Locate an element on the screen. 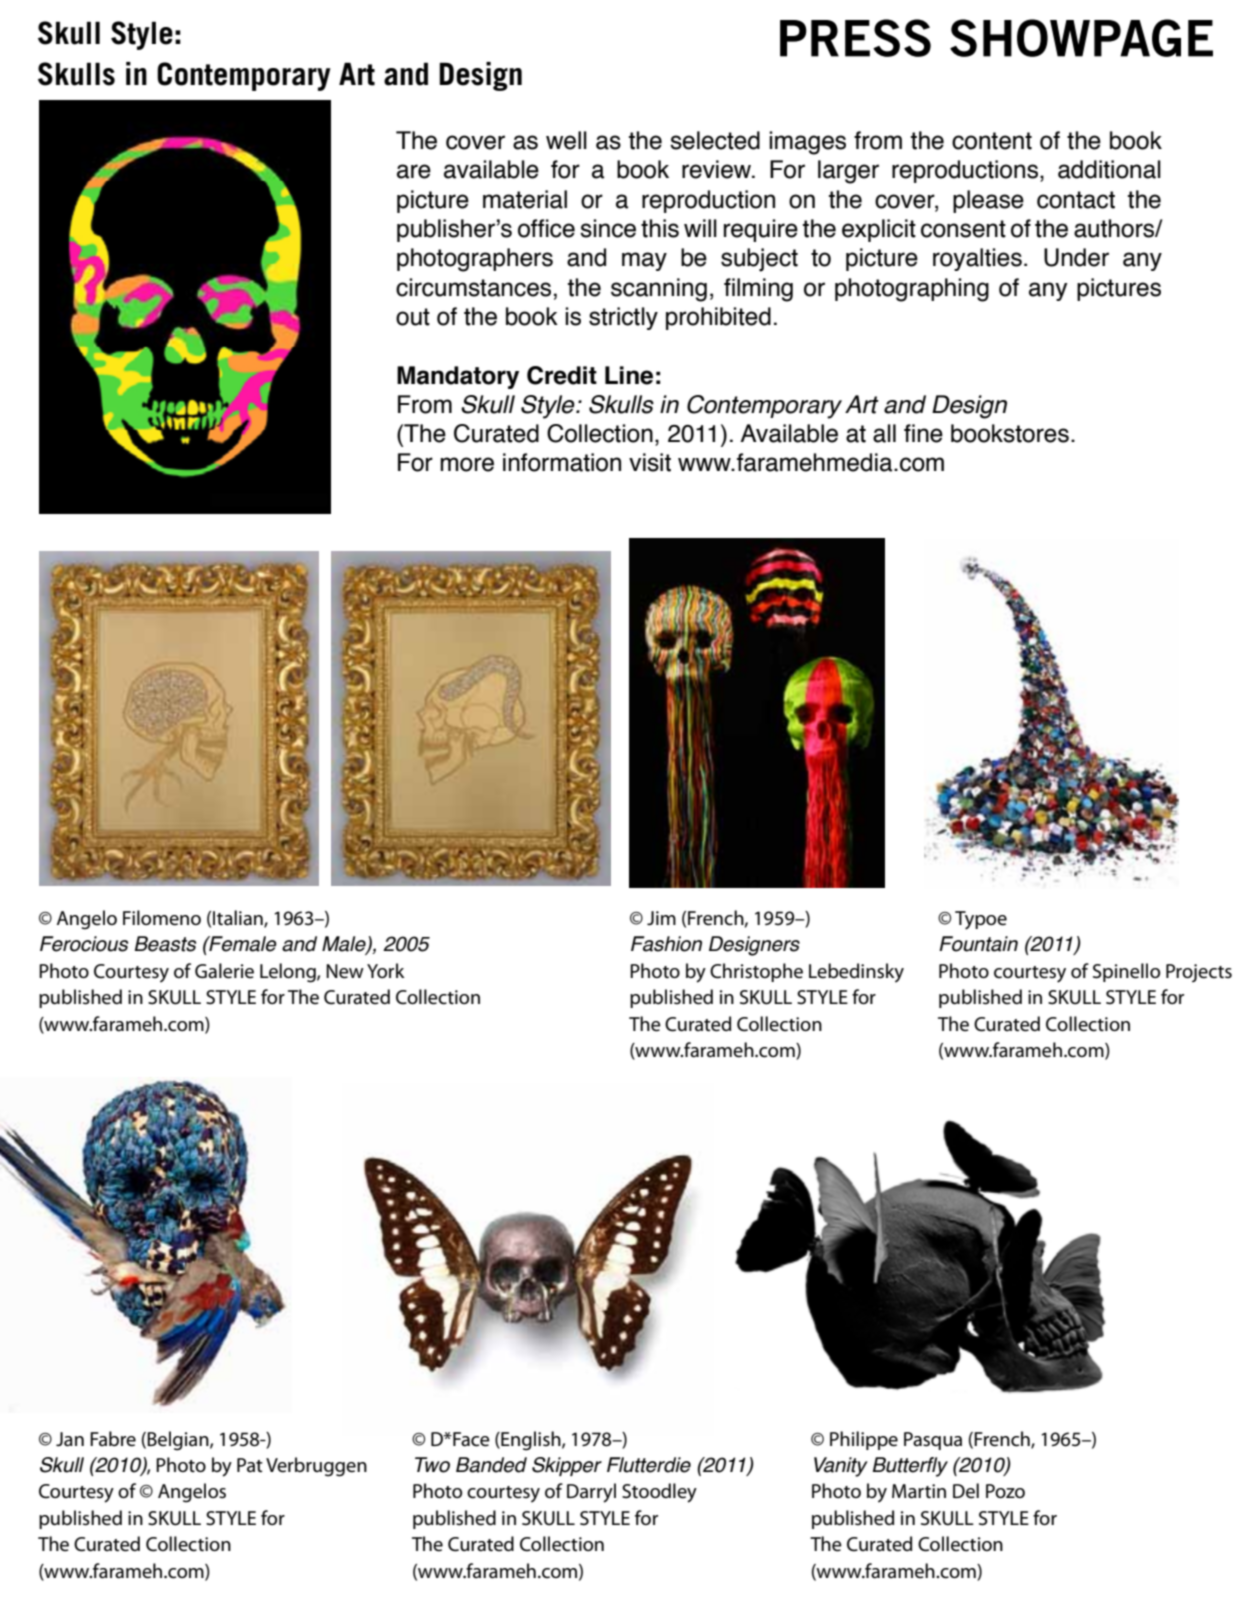 The image size is (1245, 1611). content is located at coordinates (992, 141).
